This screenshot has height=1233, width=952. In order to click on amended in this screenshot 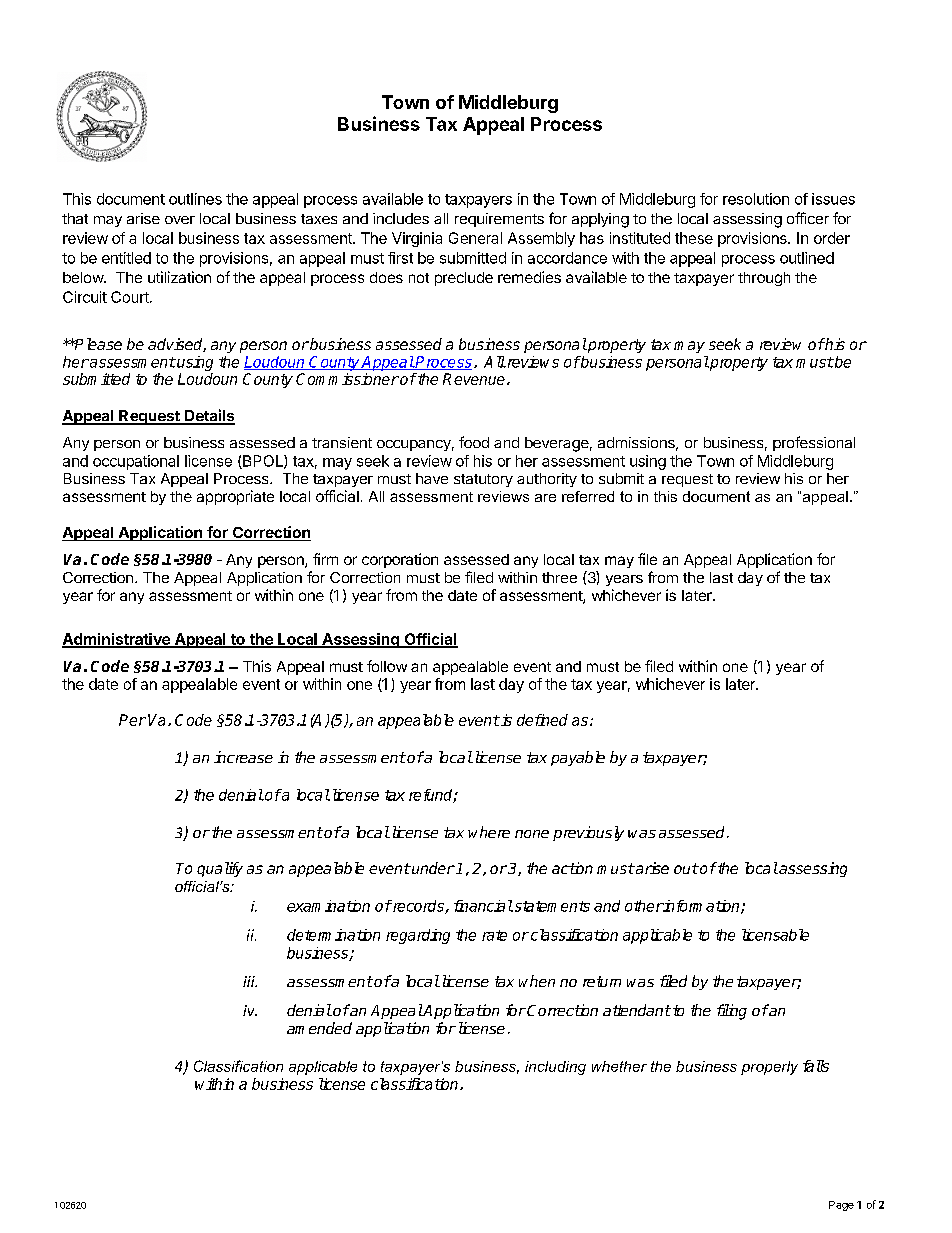, I will do `click(319, 1028)`.
